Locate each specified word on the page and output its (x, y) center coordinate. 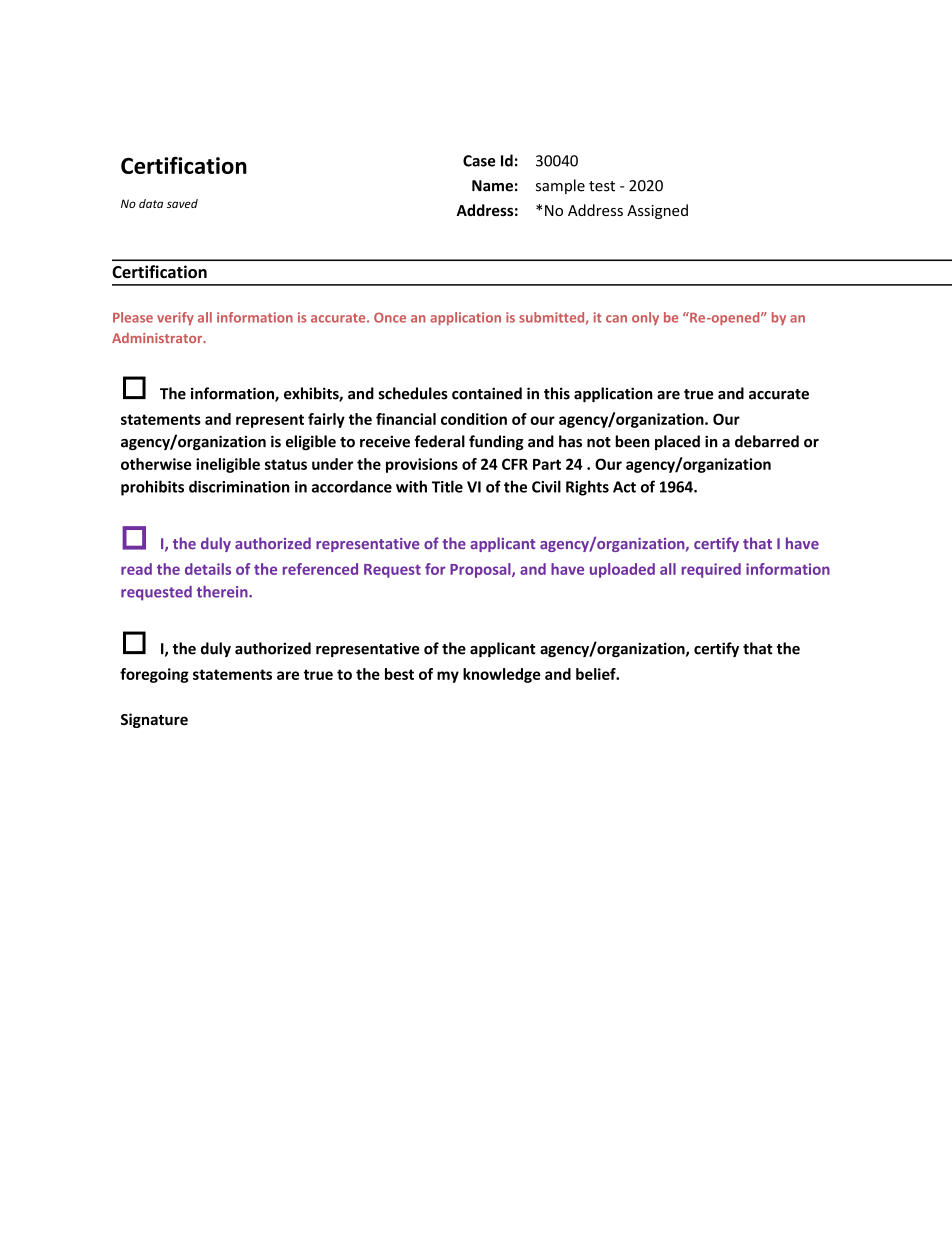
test (602, 186)
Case (479, 161)
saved (182, 203)
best (399, 674)
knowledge (502, 675)
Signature (154, 720)
